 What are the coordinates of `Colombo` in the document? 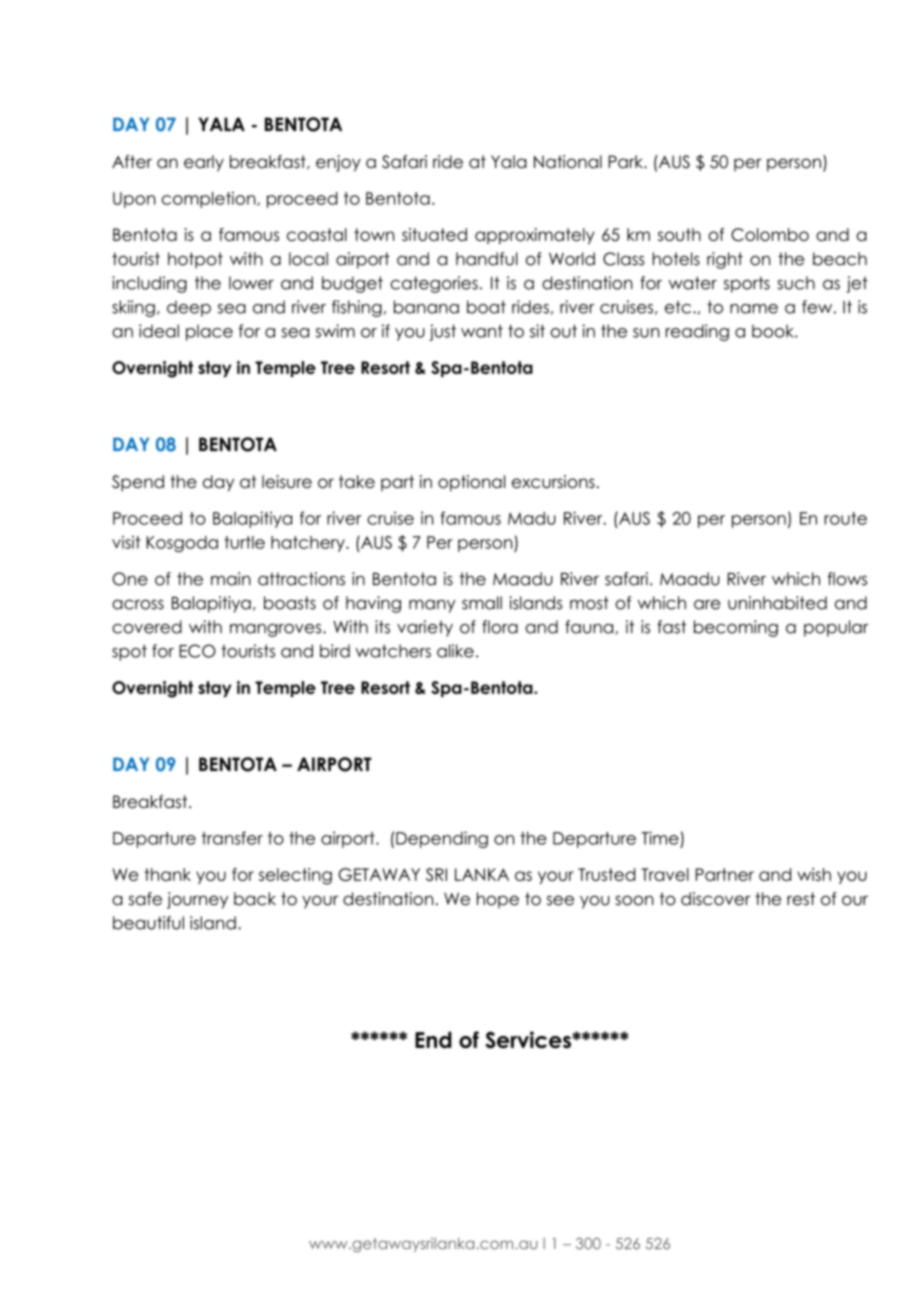 It's located at (770, 234).
